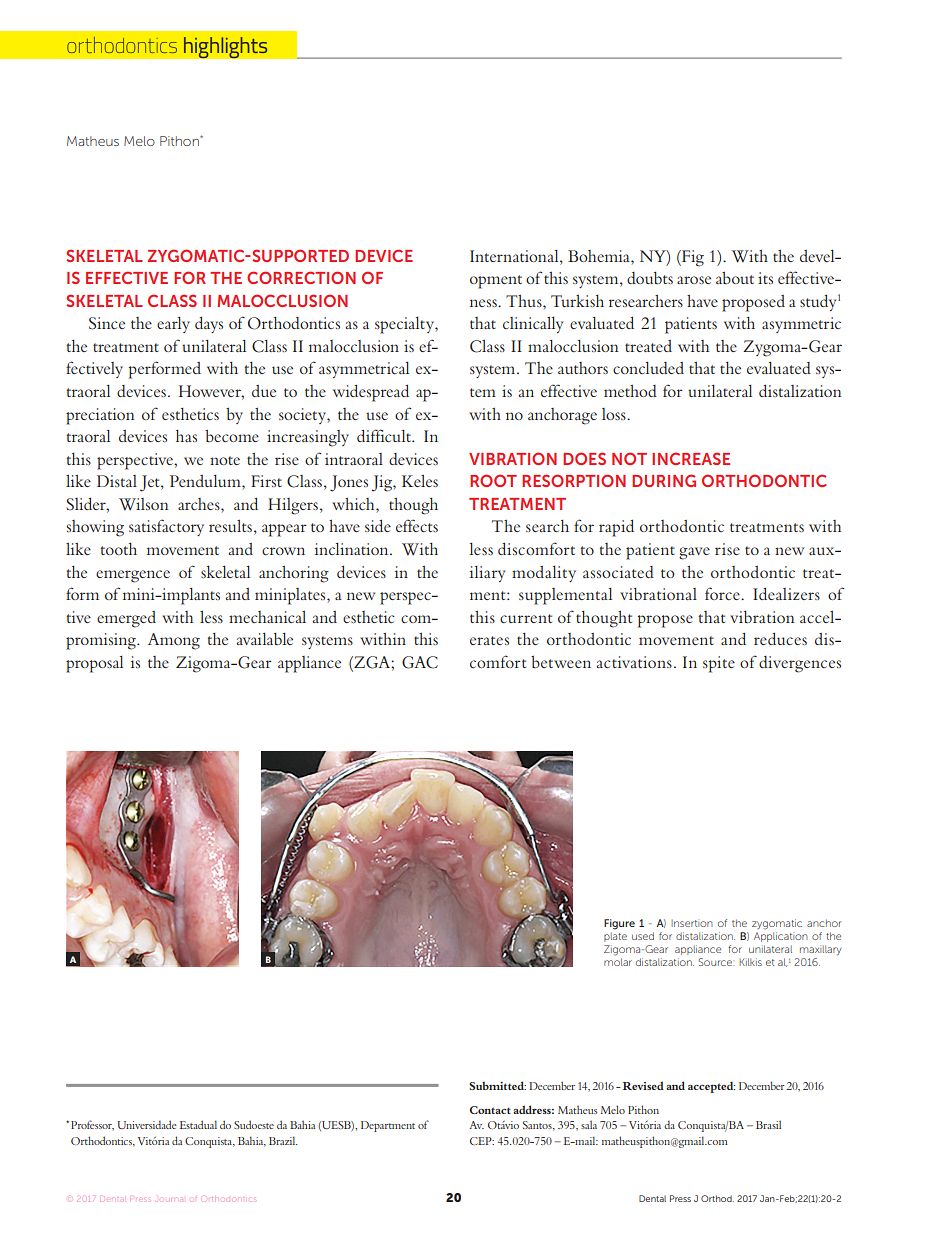 Image resolution: width=952 pixels, height=1233 pixels. What do you see at coordinates (526, 618) in the page?
I see `current` at bounding box center [526, 618].
